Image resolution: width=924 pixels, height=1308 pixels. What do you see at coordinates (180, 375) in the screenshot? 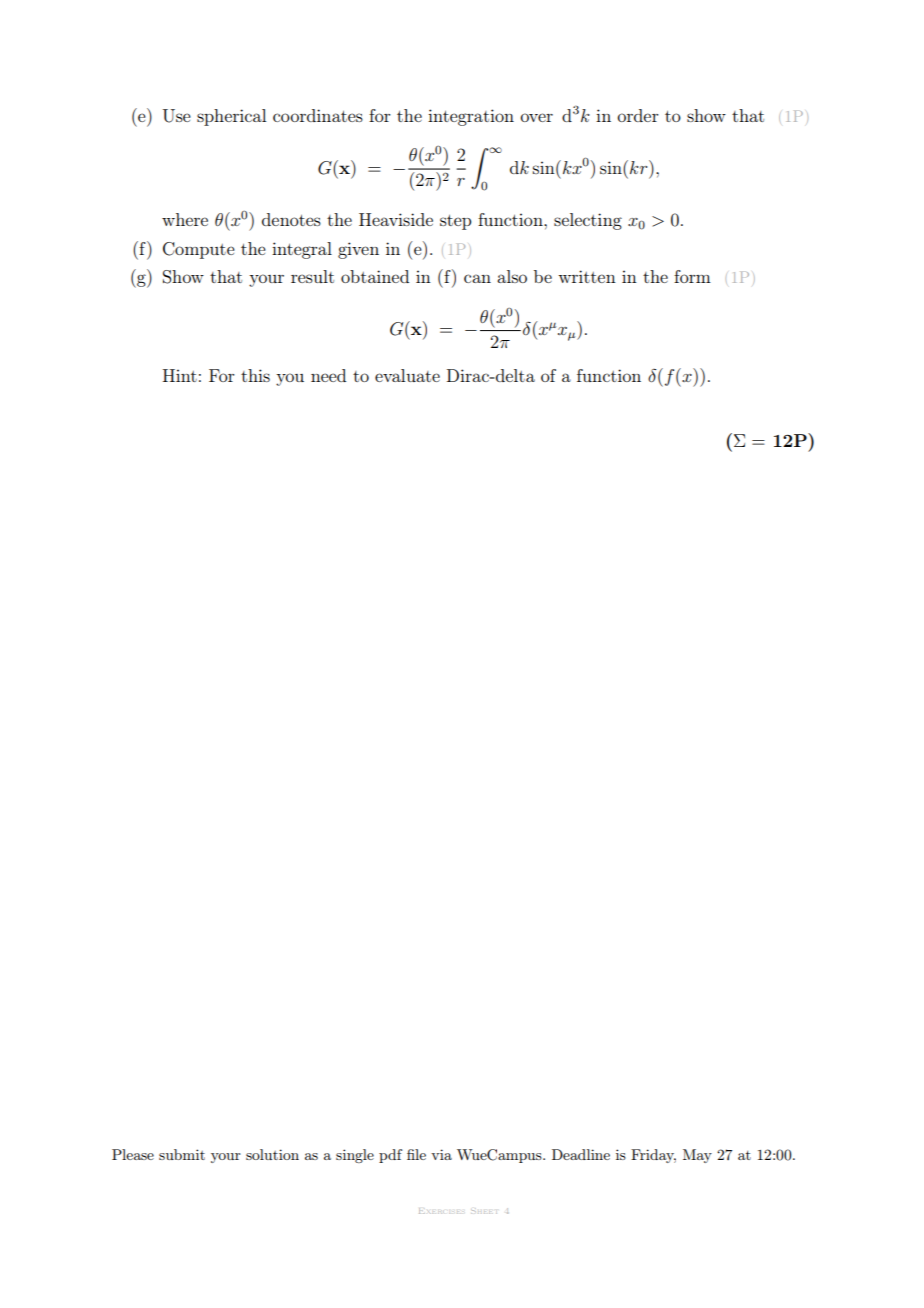
I see `Hint` at bounding box center [180, 375].
